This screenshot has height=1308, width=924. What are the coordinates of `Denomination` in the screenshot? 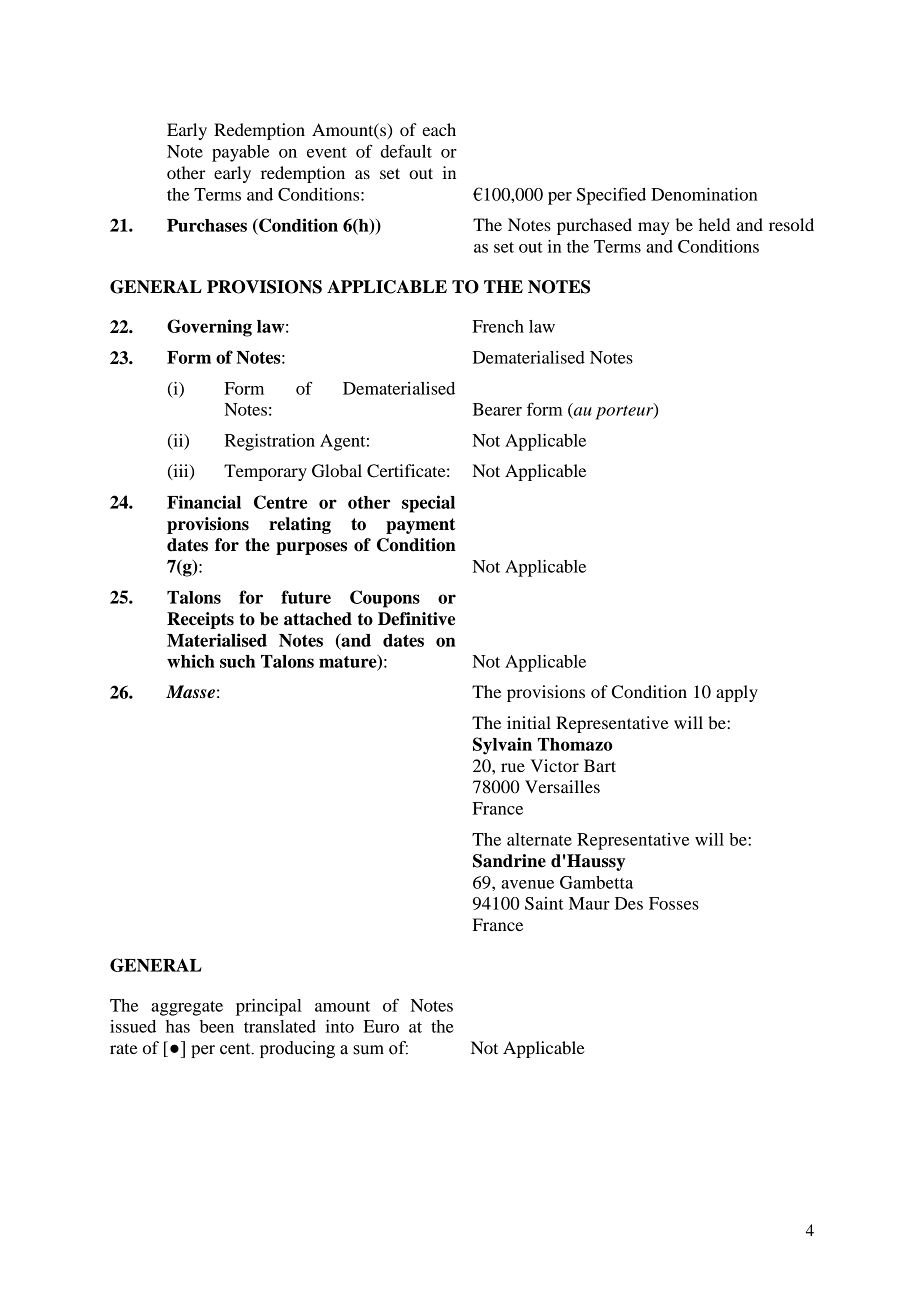 It's located at (704, 194).
